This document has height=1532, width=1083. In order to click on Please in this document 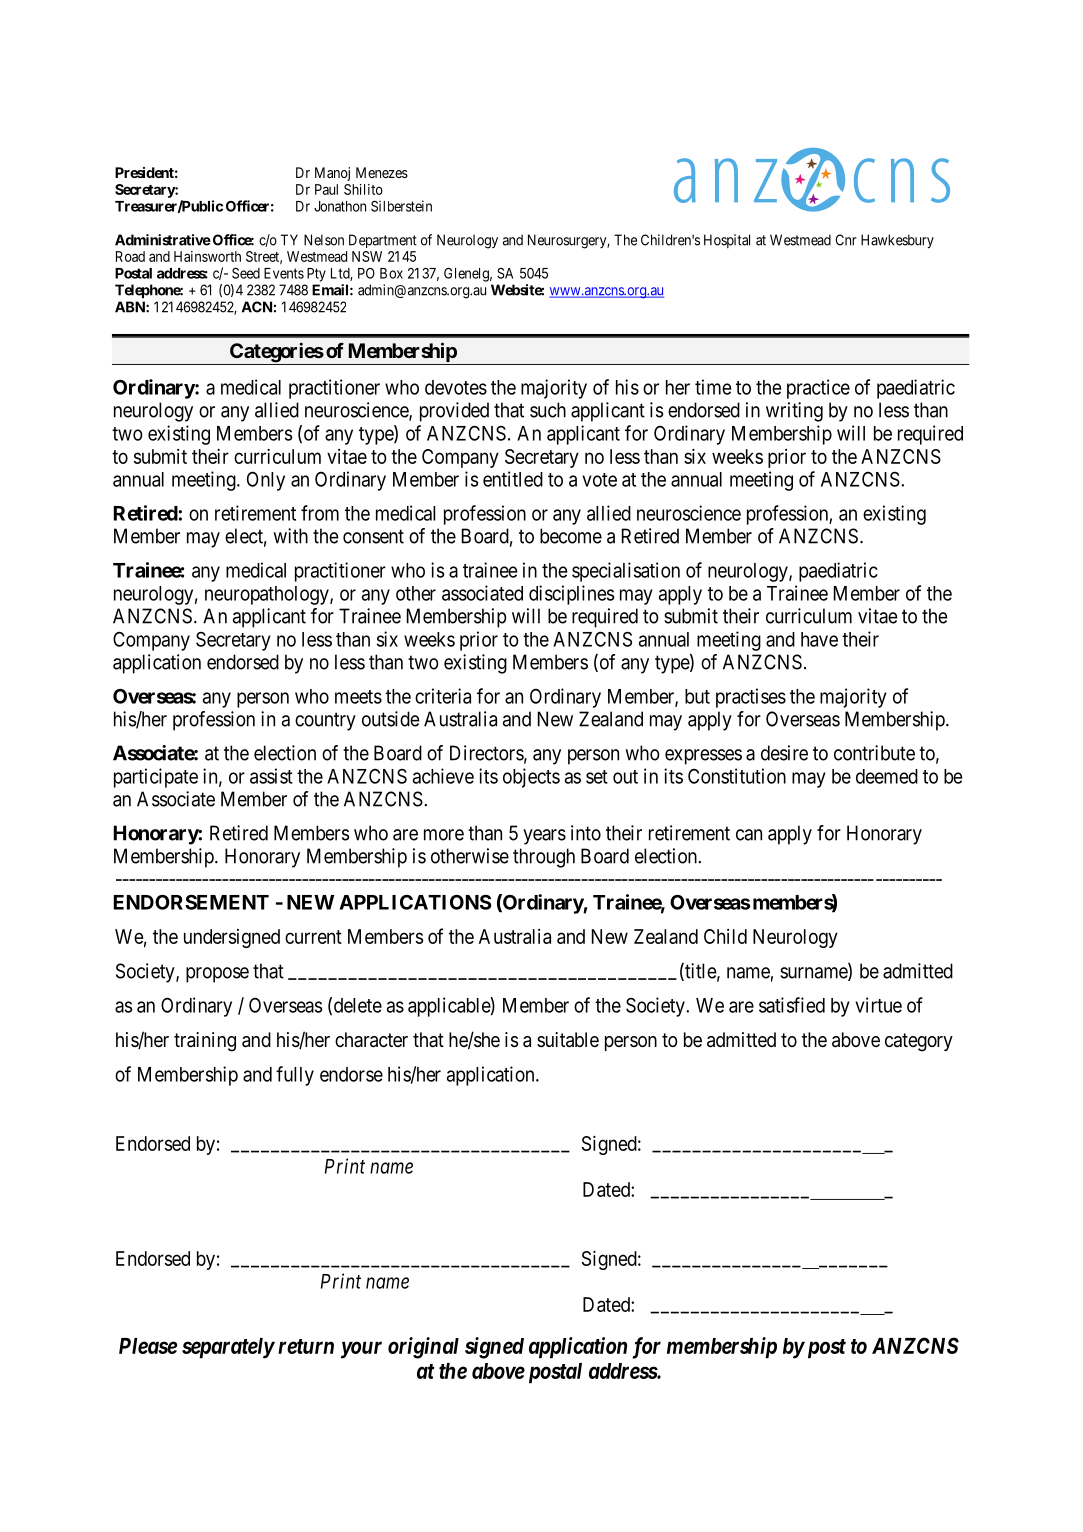, I will do `click(148, 1346)`.
